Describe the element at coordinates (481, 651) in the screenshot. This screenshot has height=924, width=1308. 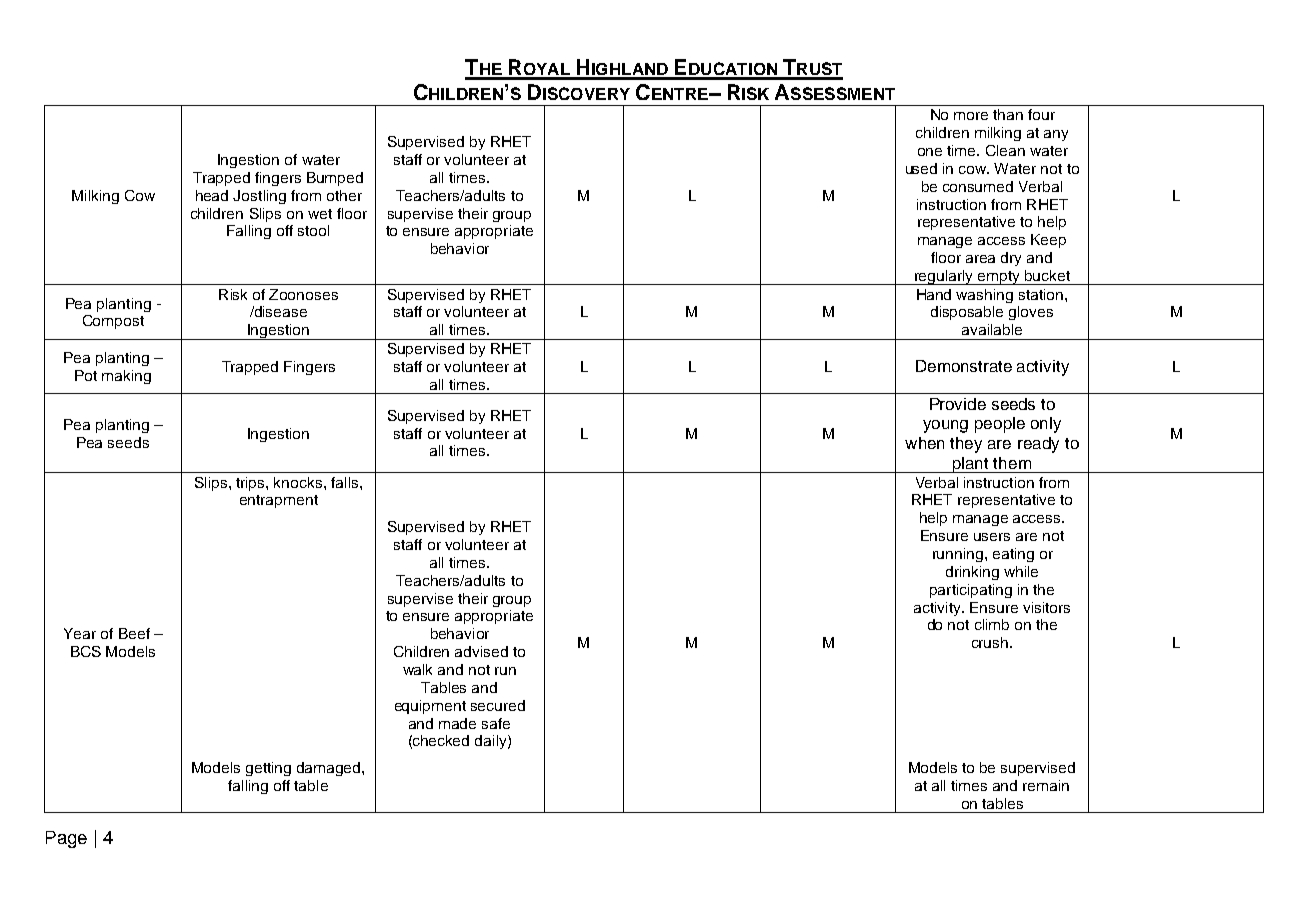
I see `advised` at that location.
